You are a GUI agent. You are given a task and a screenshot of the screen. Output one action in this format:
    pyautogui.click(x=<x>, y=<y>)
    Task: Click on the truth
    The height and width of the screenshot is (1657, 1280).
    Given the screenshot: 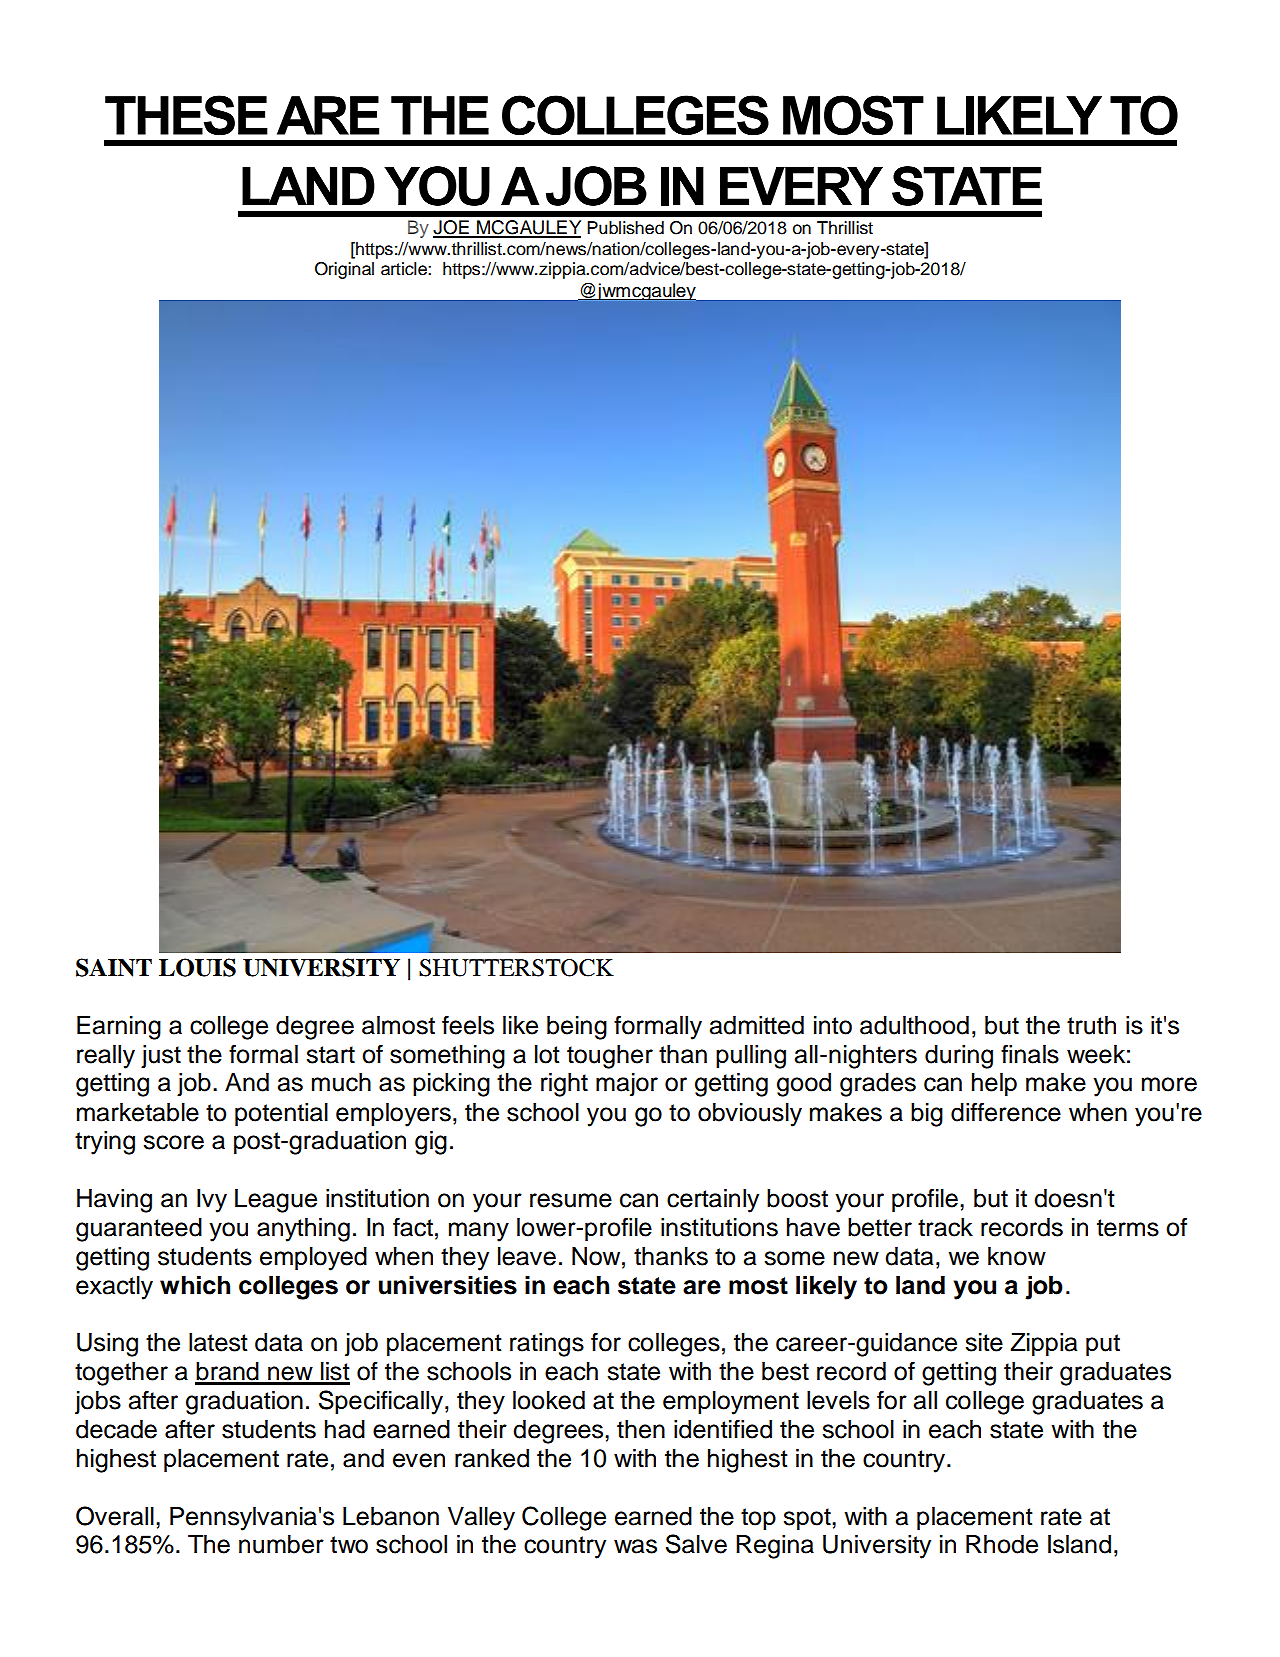 What is the action you would take?
    pyautogui.click(x=1091, y=1025)
